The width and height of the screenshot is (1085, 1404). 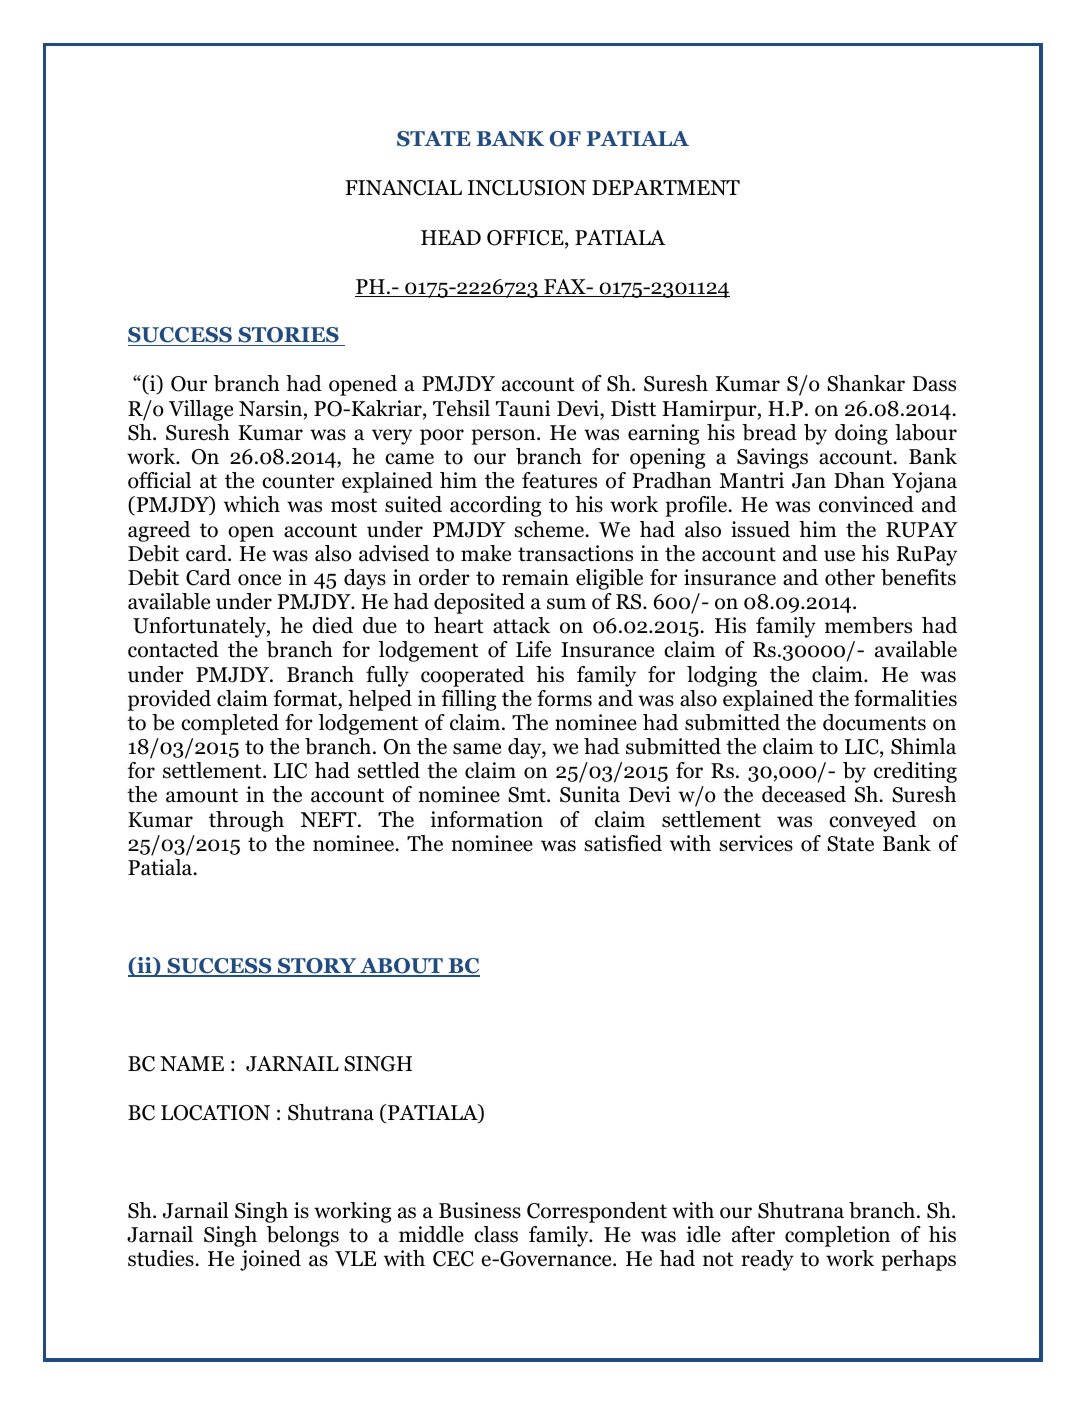 What do you see at coordinates (230, 724) in the screenshot?
I see `completed` at bounding box center [230, 724].
